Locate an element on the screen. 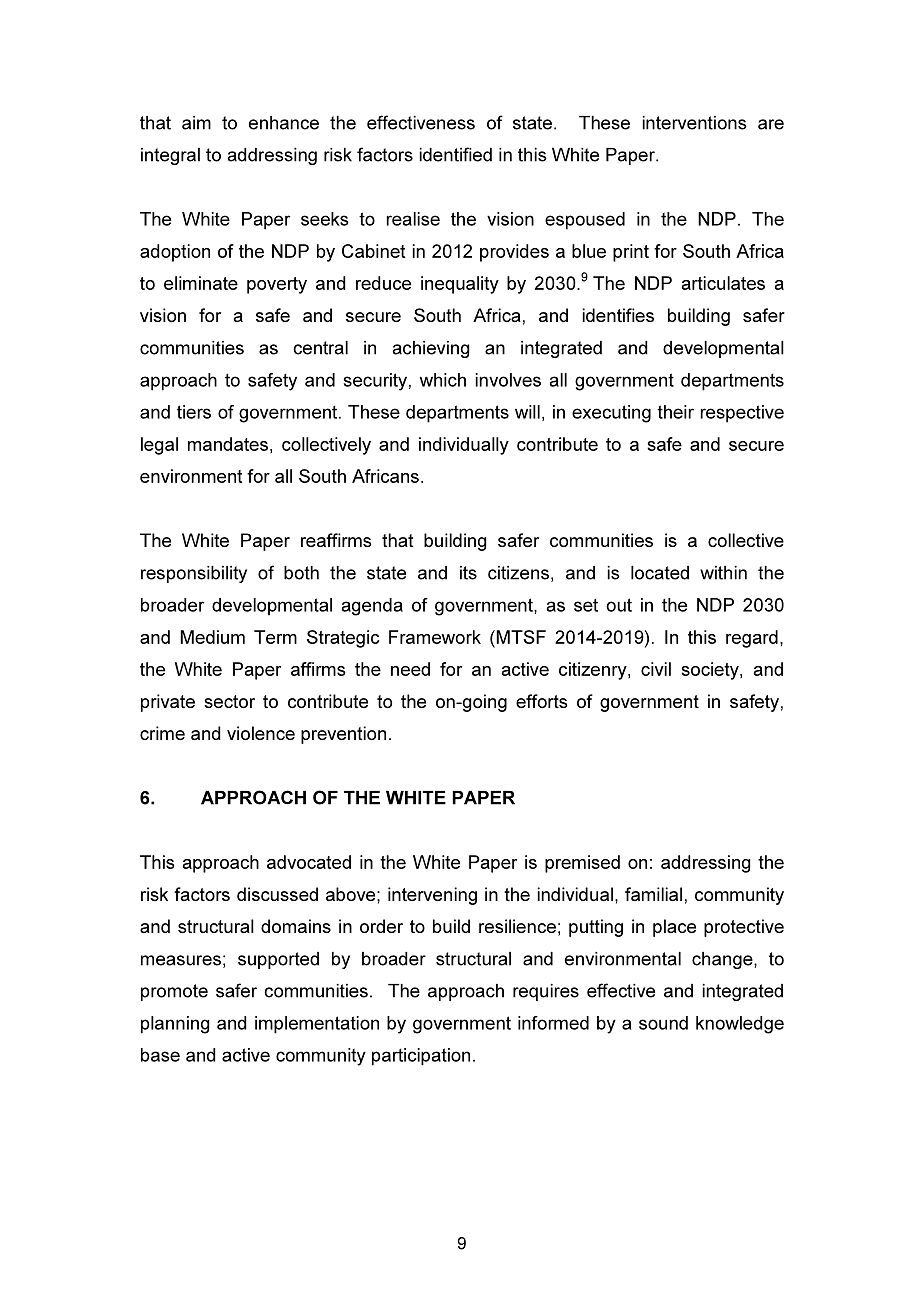 The height and width of the screenshot is (1308, 924). within is located at coordinates (723, 573).
